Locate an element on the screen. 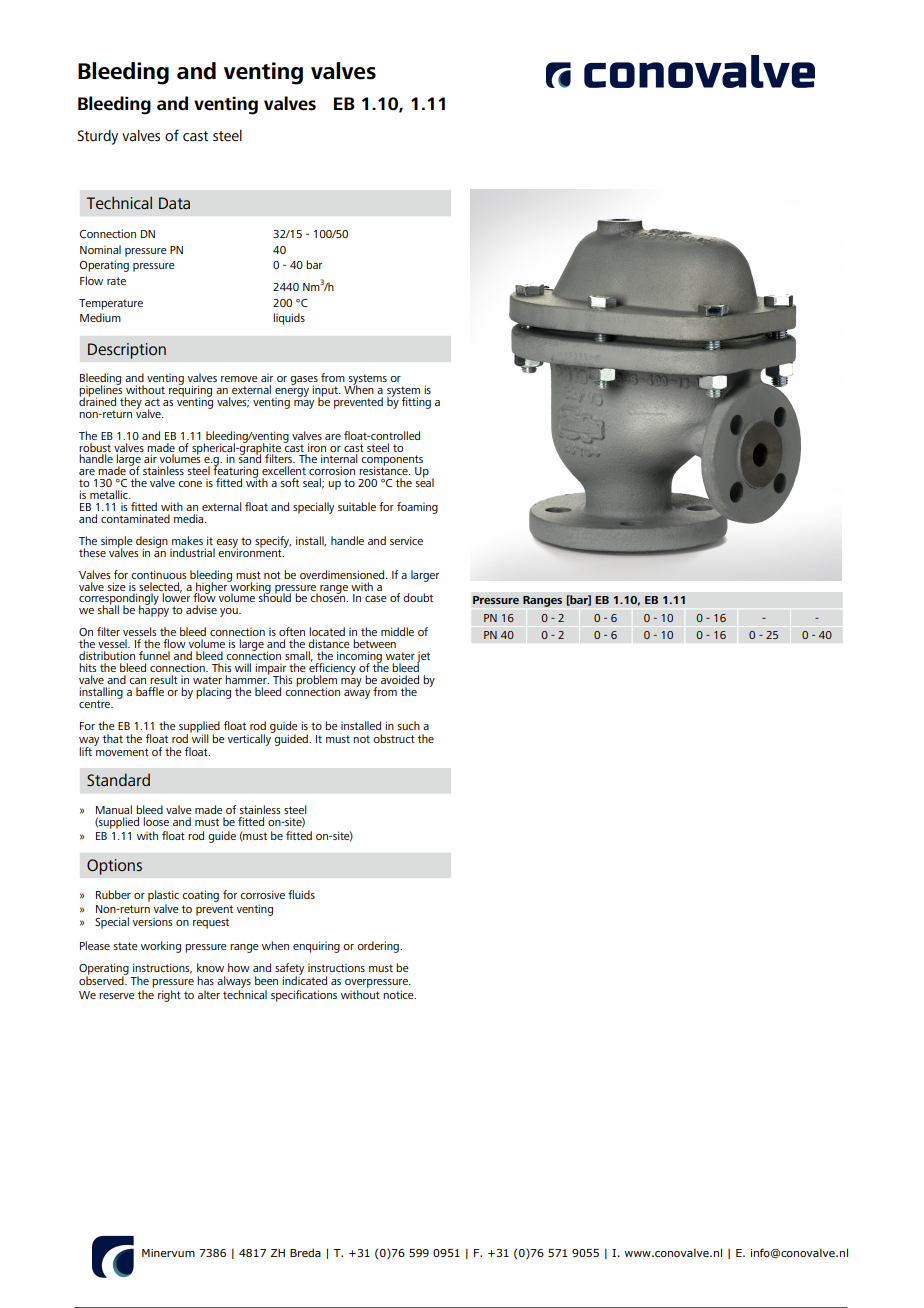 Image resolution: width=924 pixels, height=1308 pixels. ordering is located at coordinates (379, 947).
